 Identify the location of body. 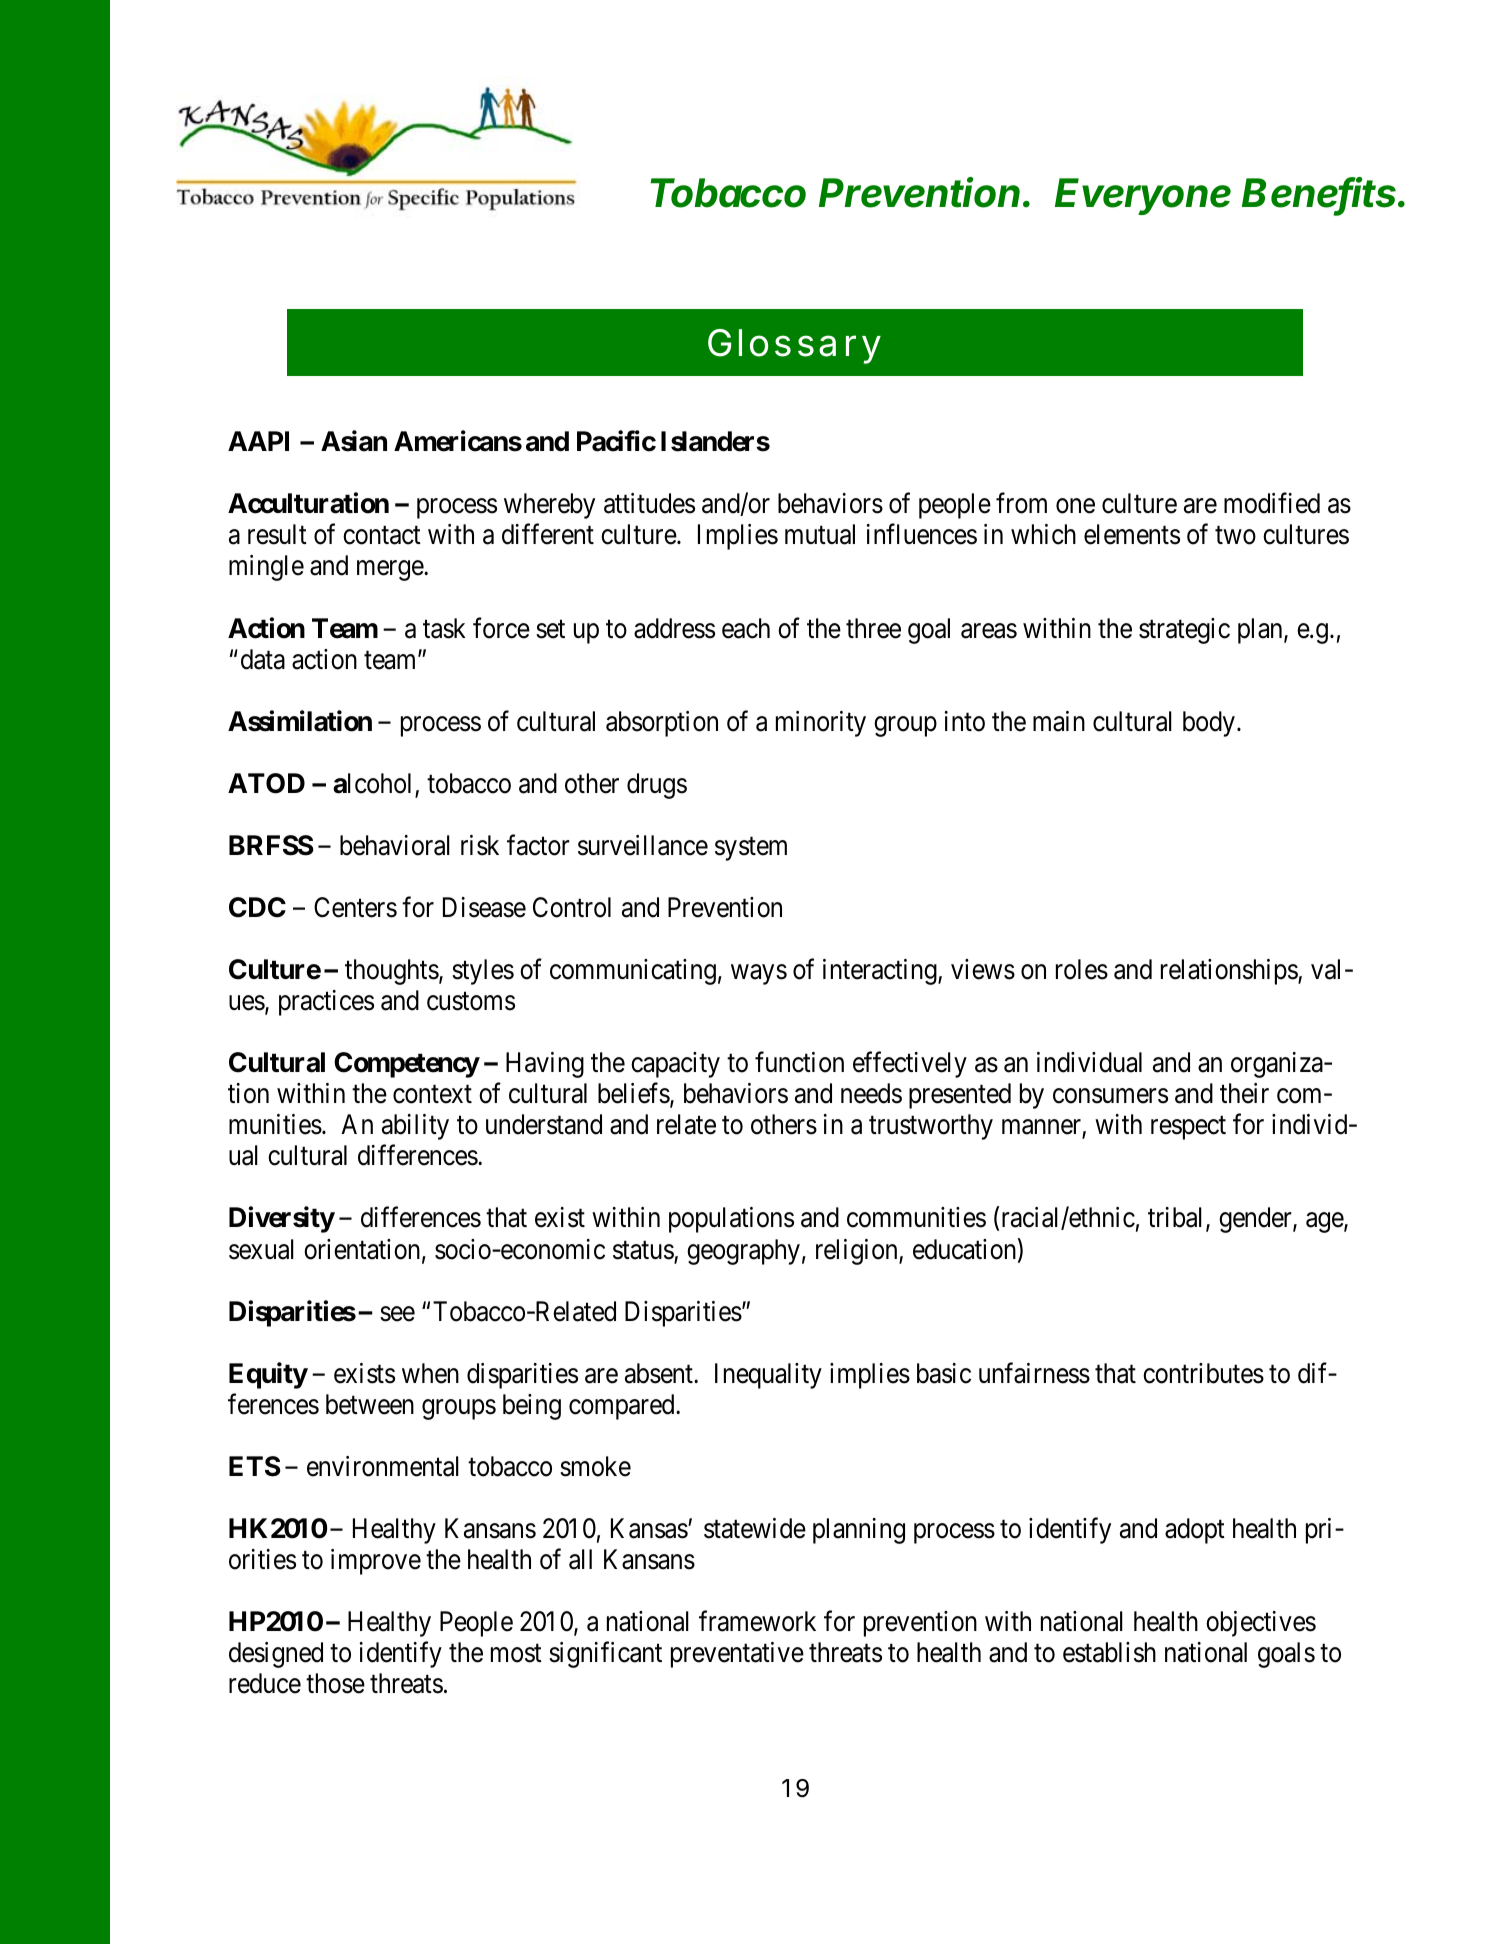
(1209, 724).
